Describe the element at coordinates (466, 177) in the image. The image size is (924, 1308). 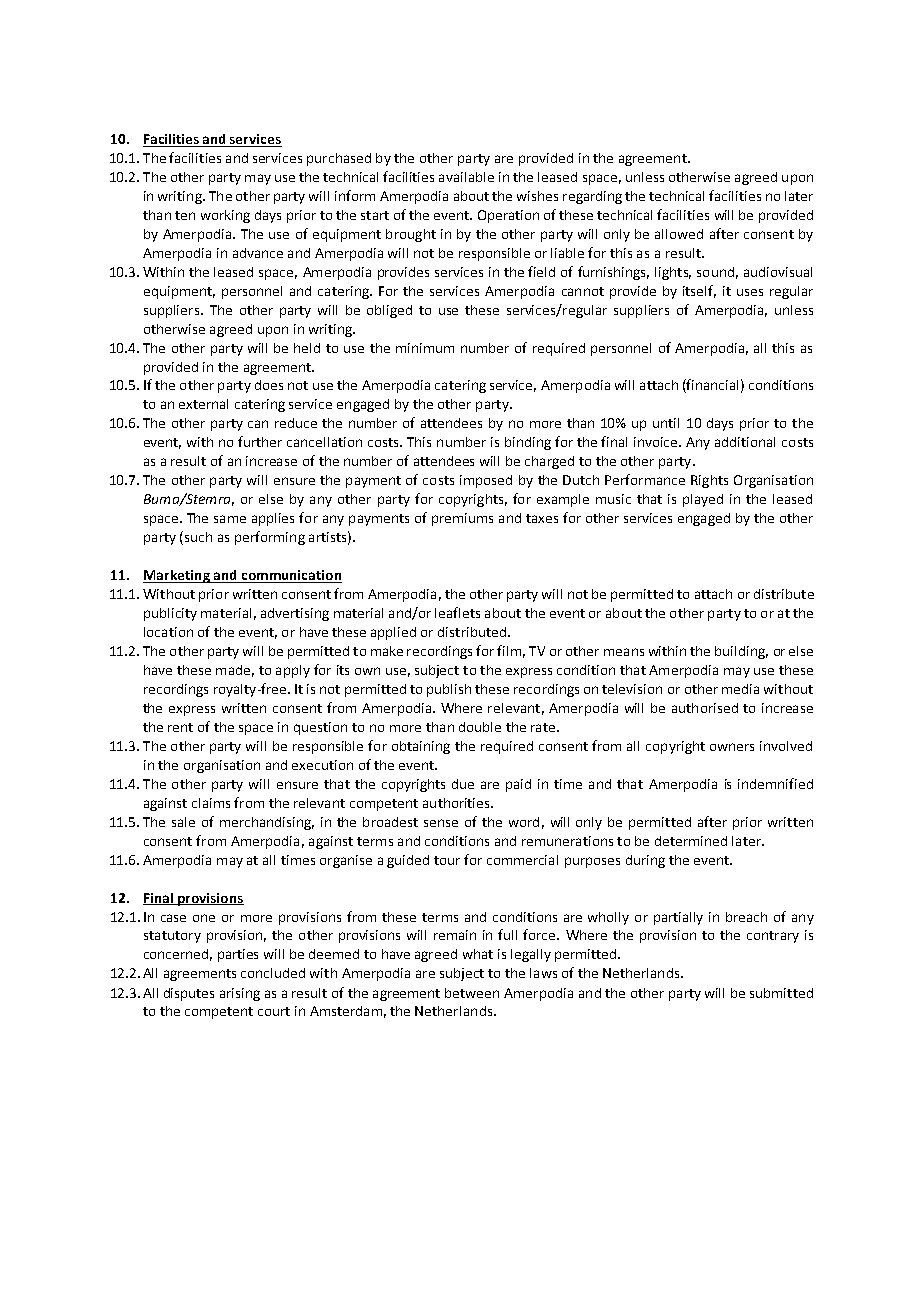
I see `available` at that location.
